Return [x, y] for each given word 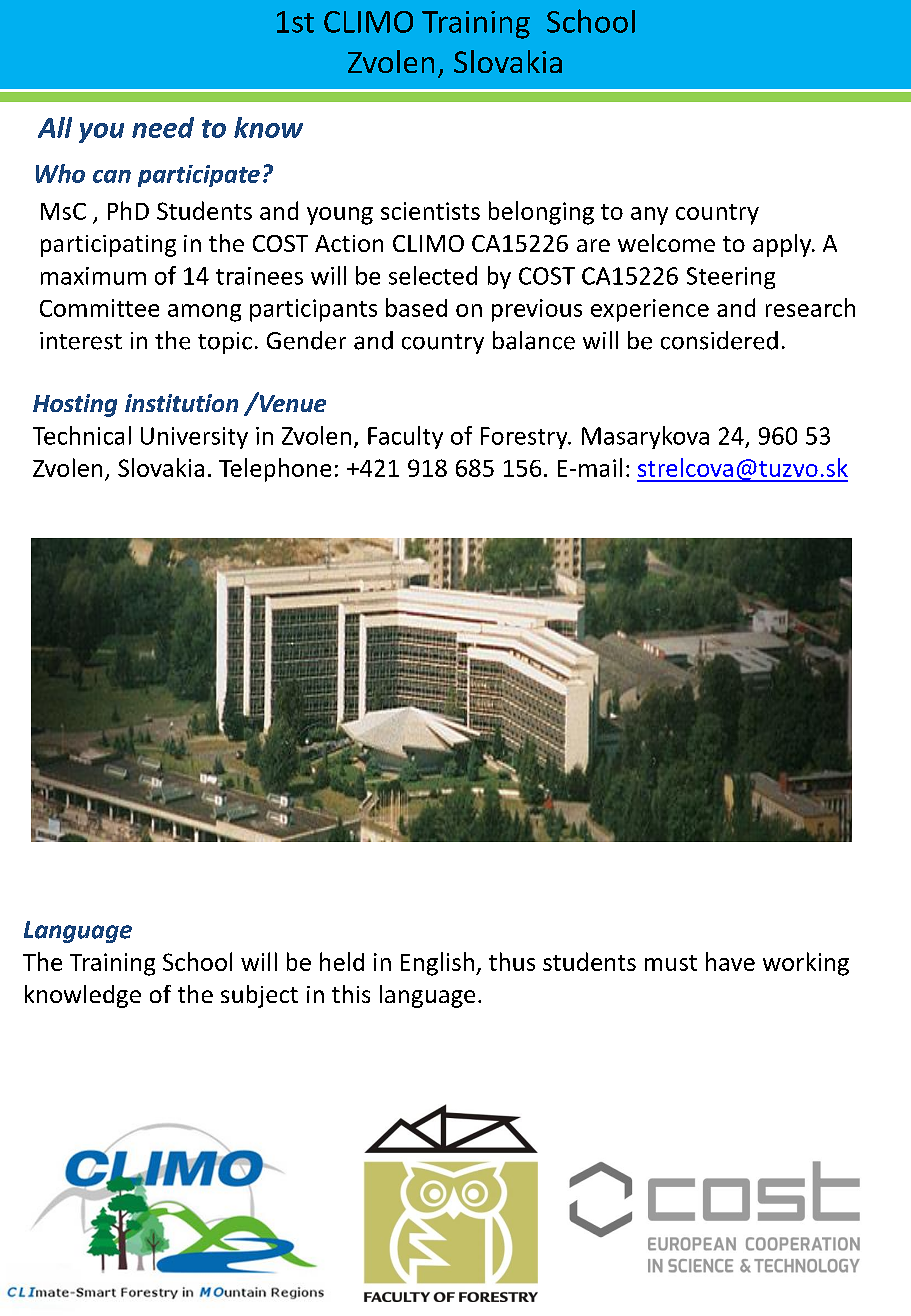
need [163, 127]
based [416, 307]
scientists [430, 211]
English [437, 964]
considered [719, 340]
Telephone [275, 470]
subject [259, 996]
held [342, 961]
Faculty [405, 437]
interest [81, 341]
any [649, 216]
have [730, 961]
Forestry [525, 438]
